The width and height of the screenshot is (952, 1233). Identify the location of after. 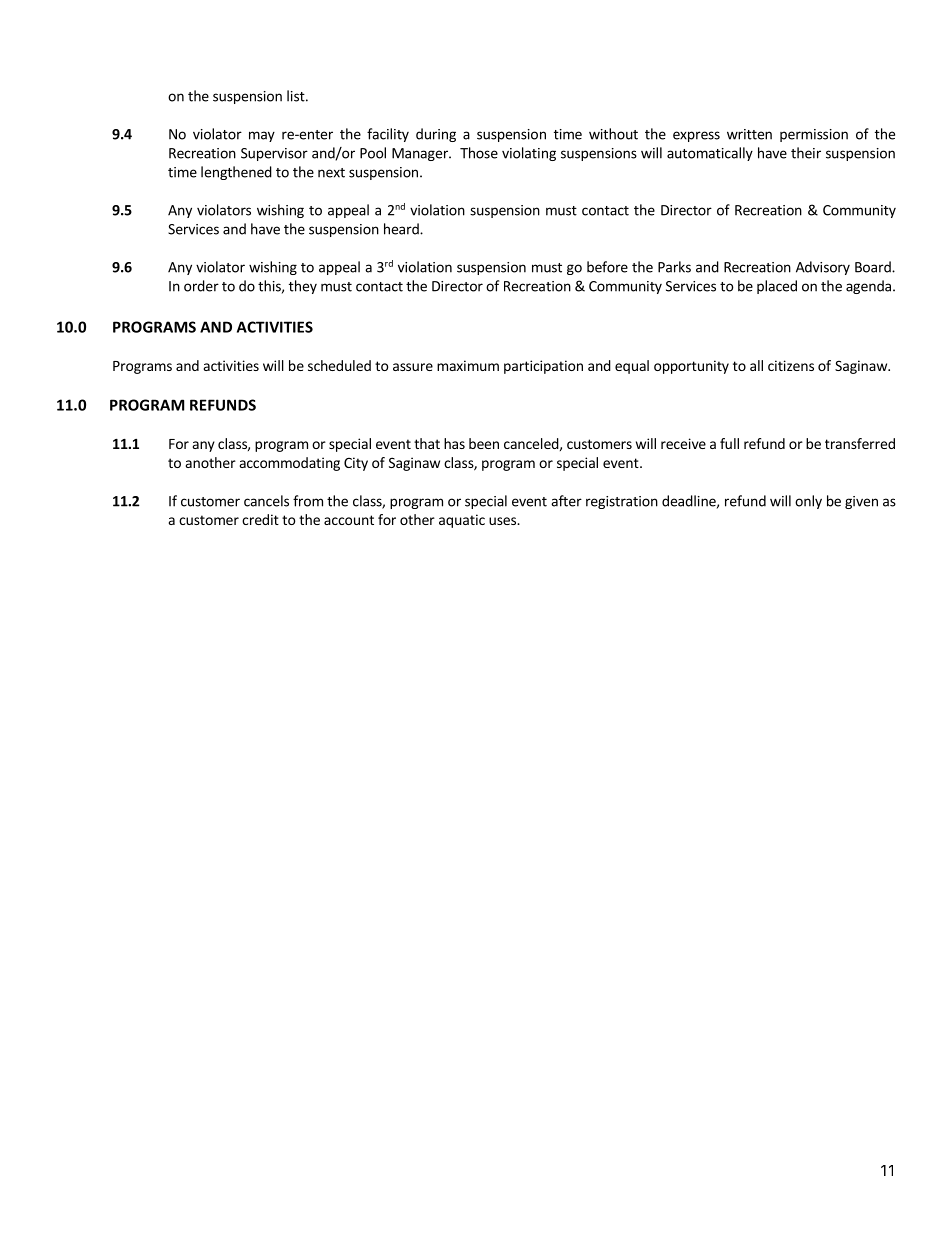
(566, 501).
